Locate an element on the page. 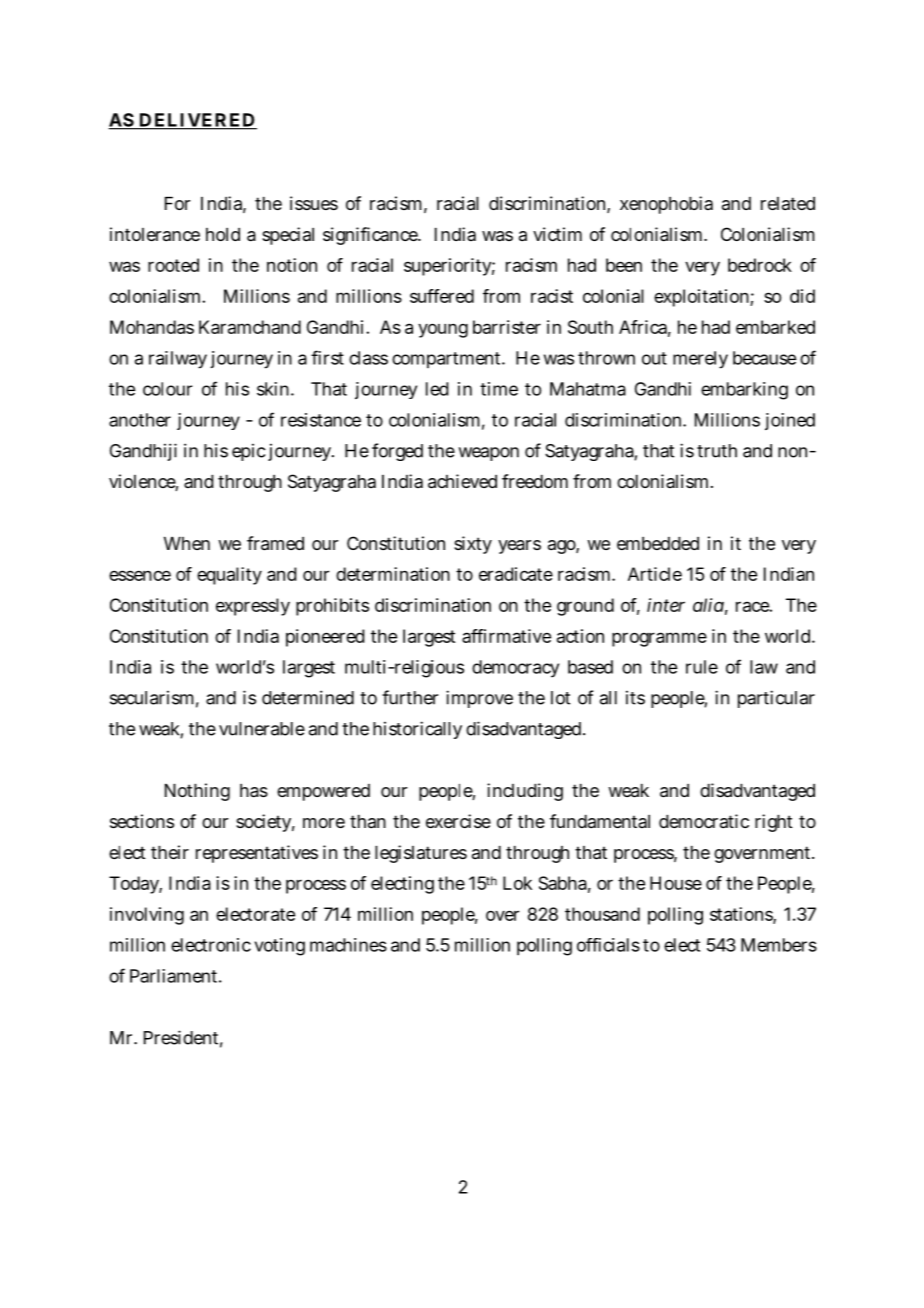 Image resolution: width=924 pixels, height=1308 pixels. xenophobia is located at coordinates (666, 205).
